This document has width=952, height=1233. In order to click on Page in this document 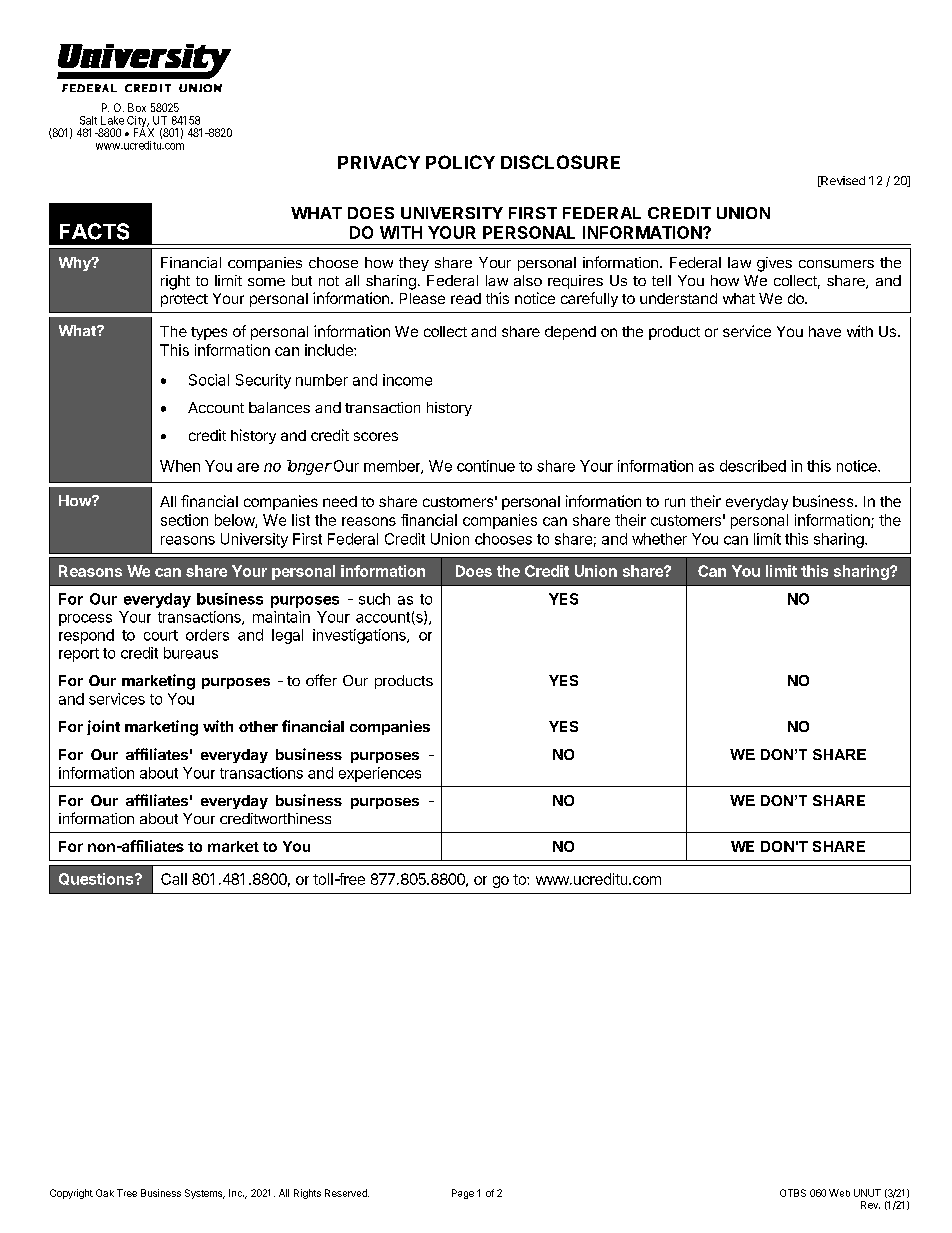, I will do `click(463, 1194)`.
